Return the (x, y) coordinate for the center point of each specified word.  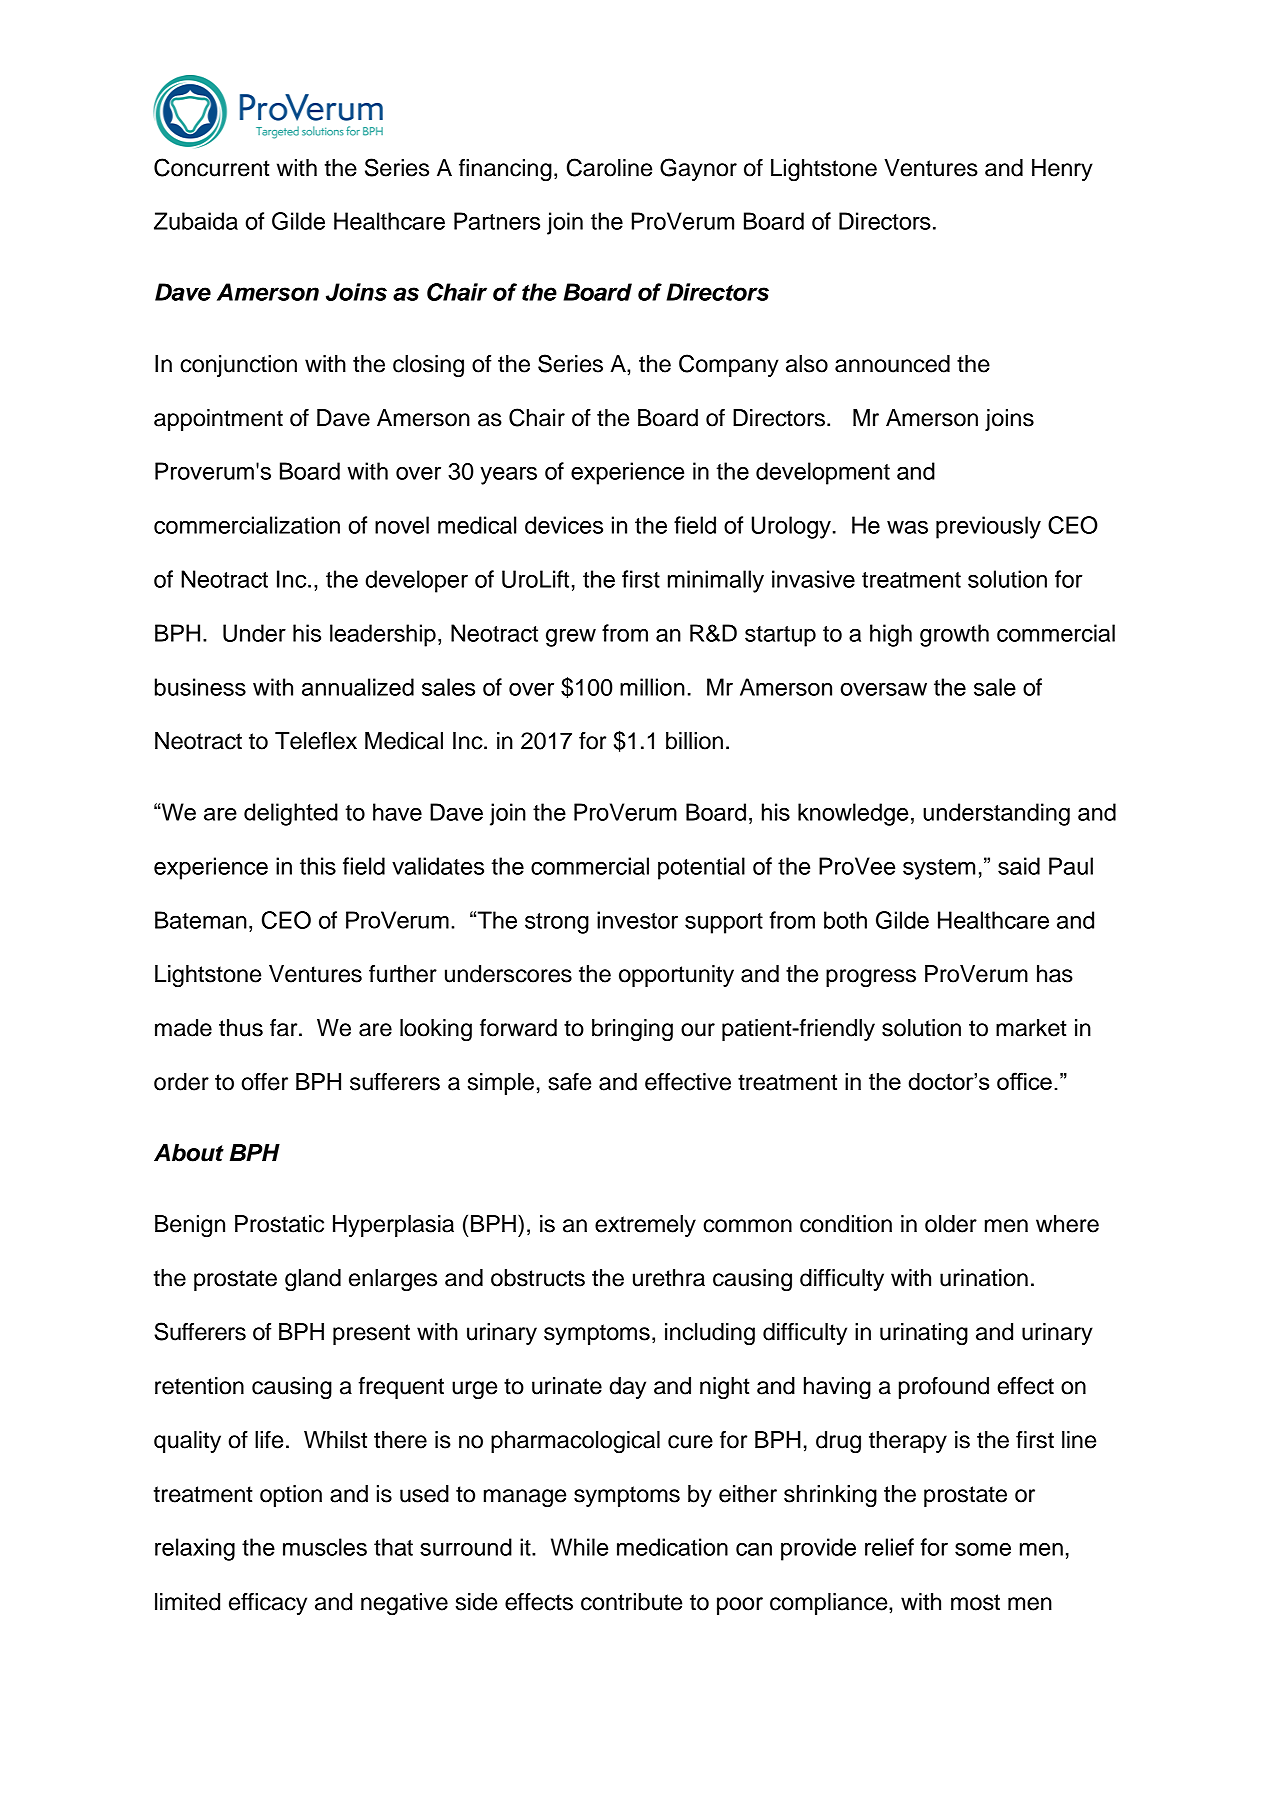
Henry (1062, 170)
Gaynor (698, 169)
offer (264, 1082)
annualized (358, 687)
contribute (631, 1602)
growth (954, 635)
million (652, 687)
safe (569, 1082)
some (983, 1549)
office (1024, 1081)
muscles (325, 1547)
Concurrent (212, 167)
